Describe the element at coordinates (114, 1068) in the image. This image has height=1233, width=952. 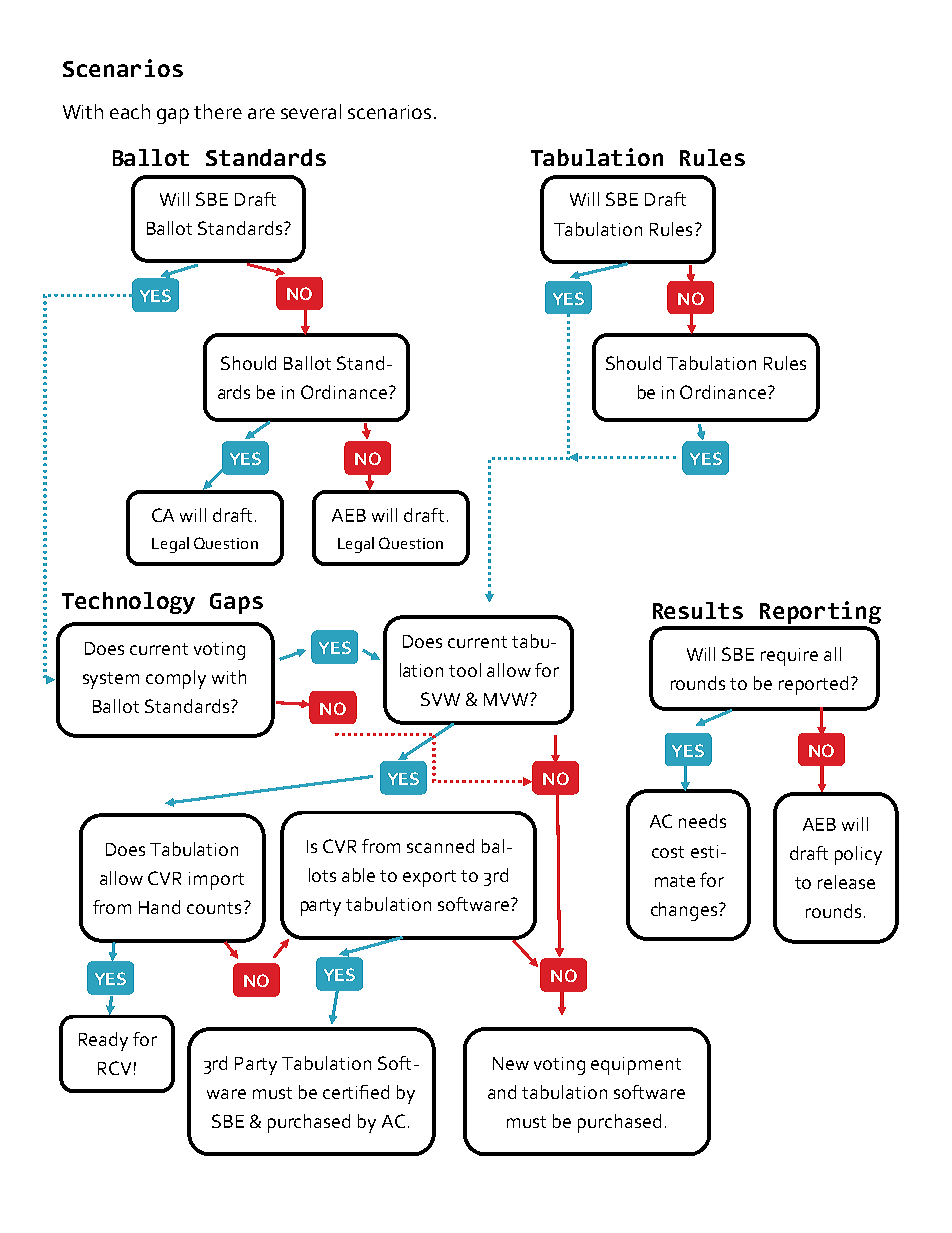
I see `RCV` at that location.
